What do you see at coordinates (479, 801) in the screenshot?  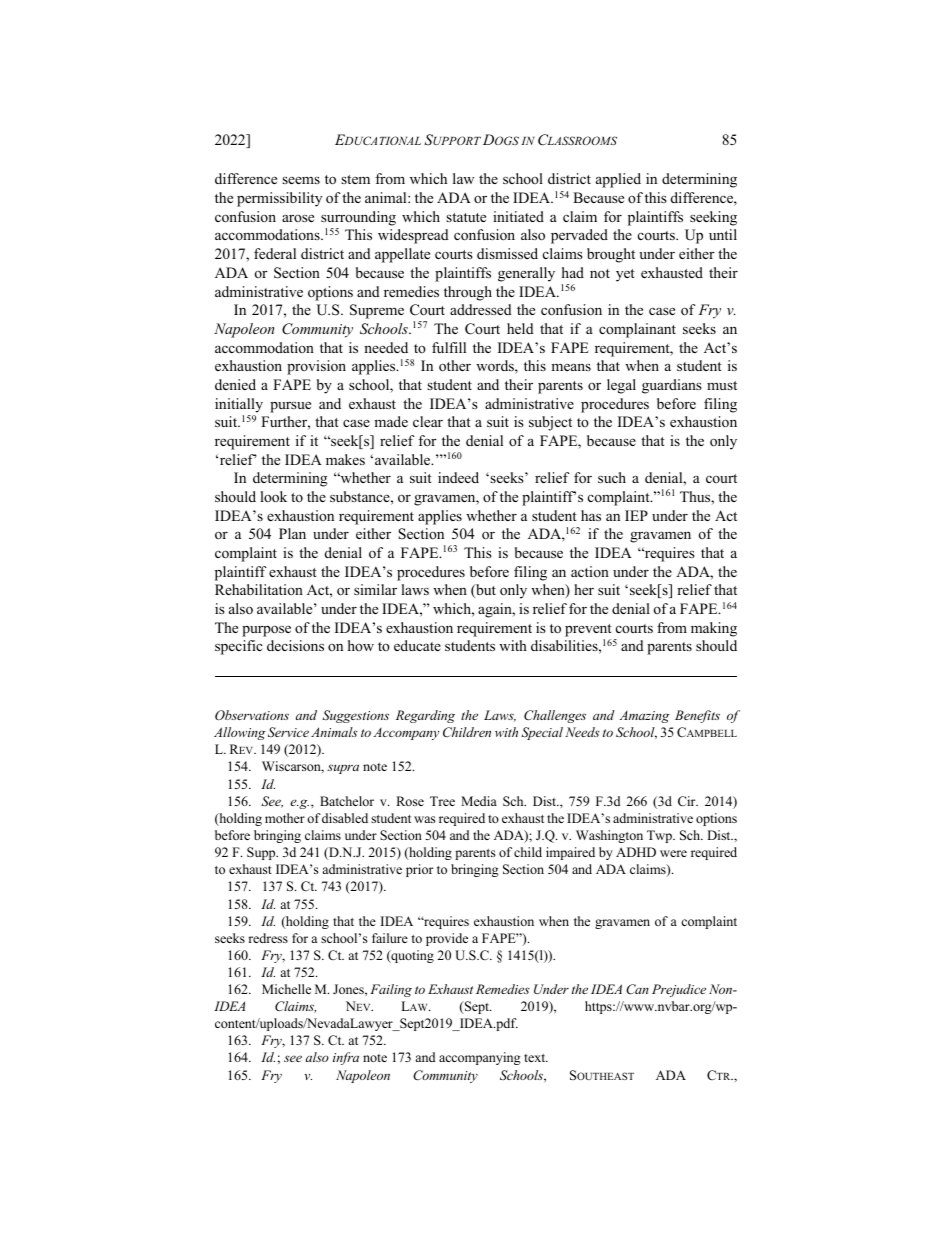 I see `Media` at bounding box center [479, 801].
